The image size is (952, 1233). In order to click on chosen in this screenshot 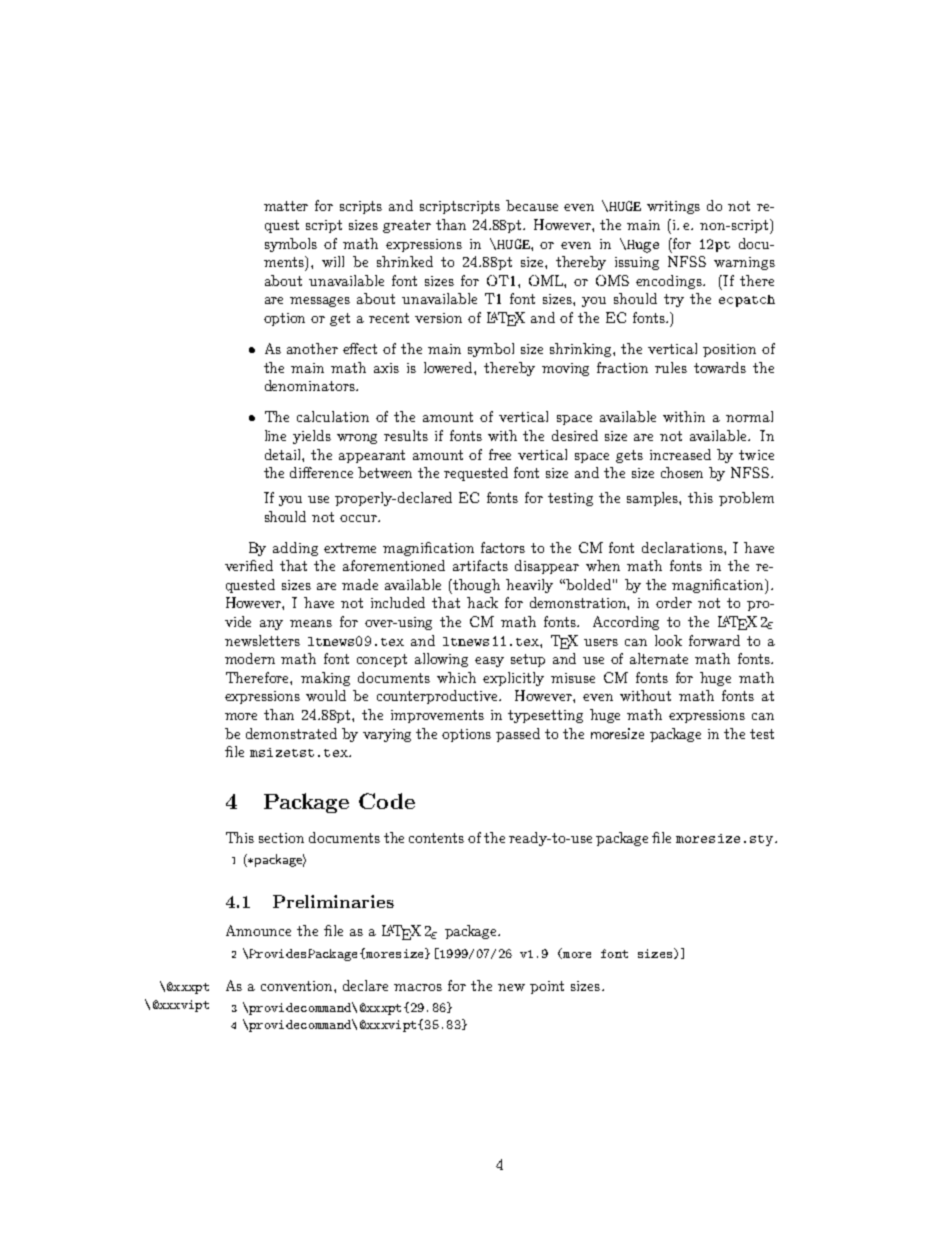, I will do `click(682, 472)`.
